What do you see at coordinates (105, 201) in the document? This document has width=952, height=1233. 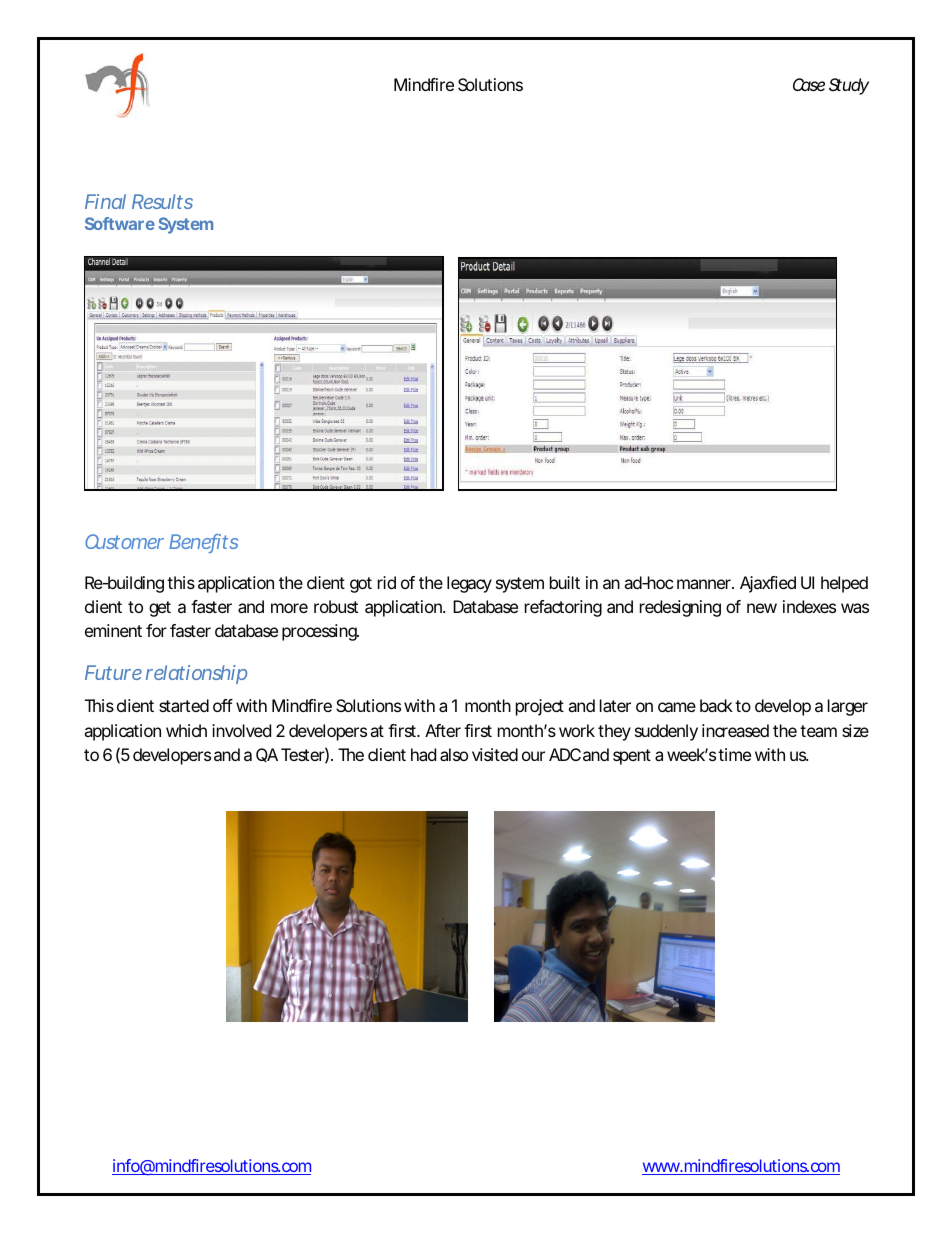 I see `Final` at bounding box center [105, 201].
